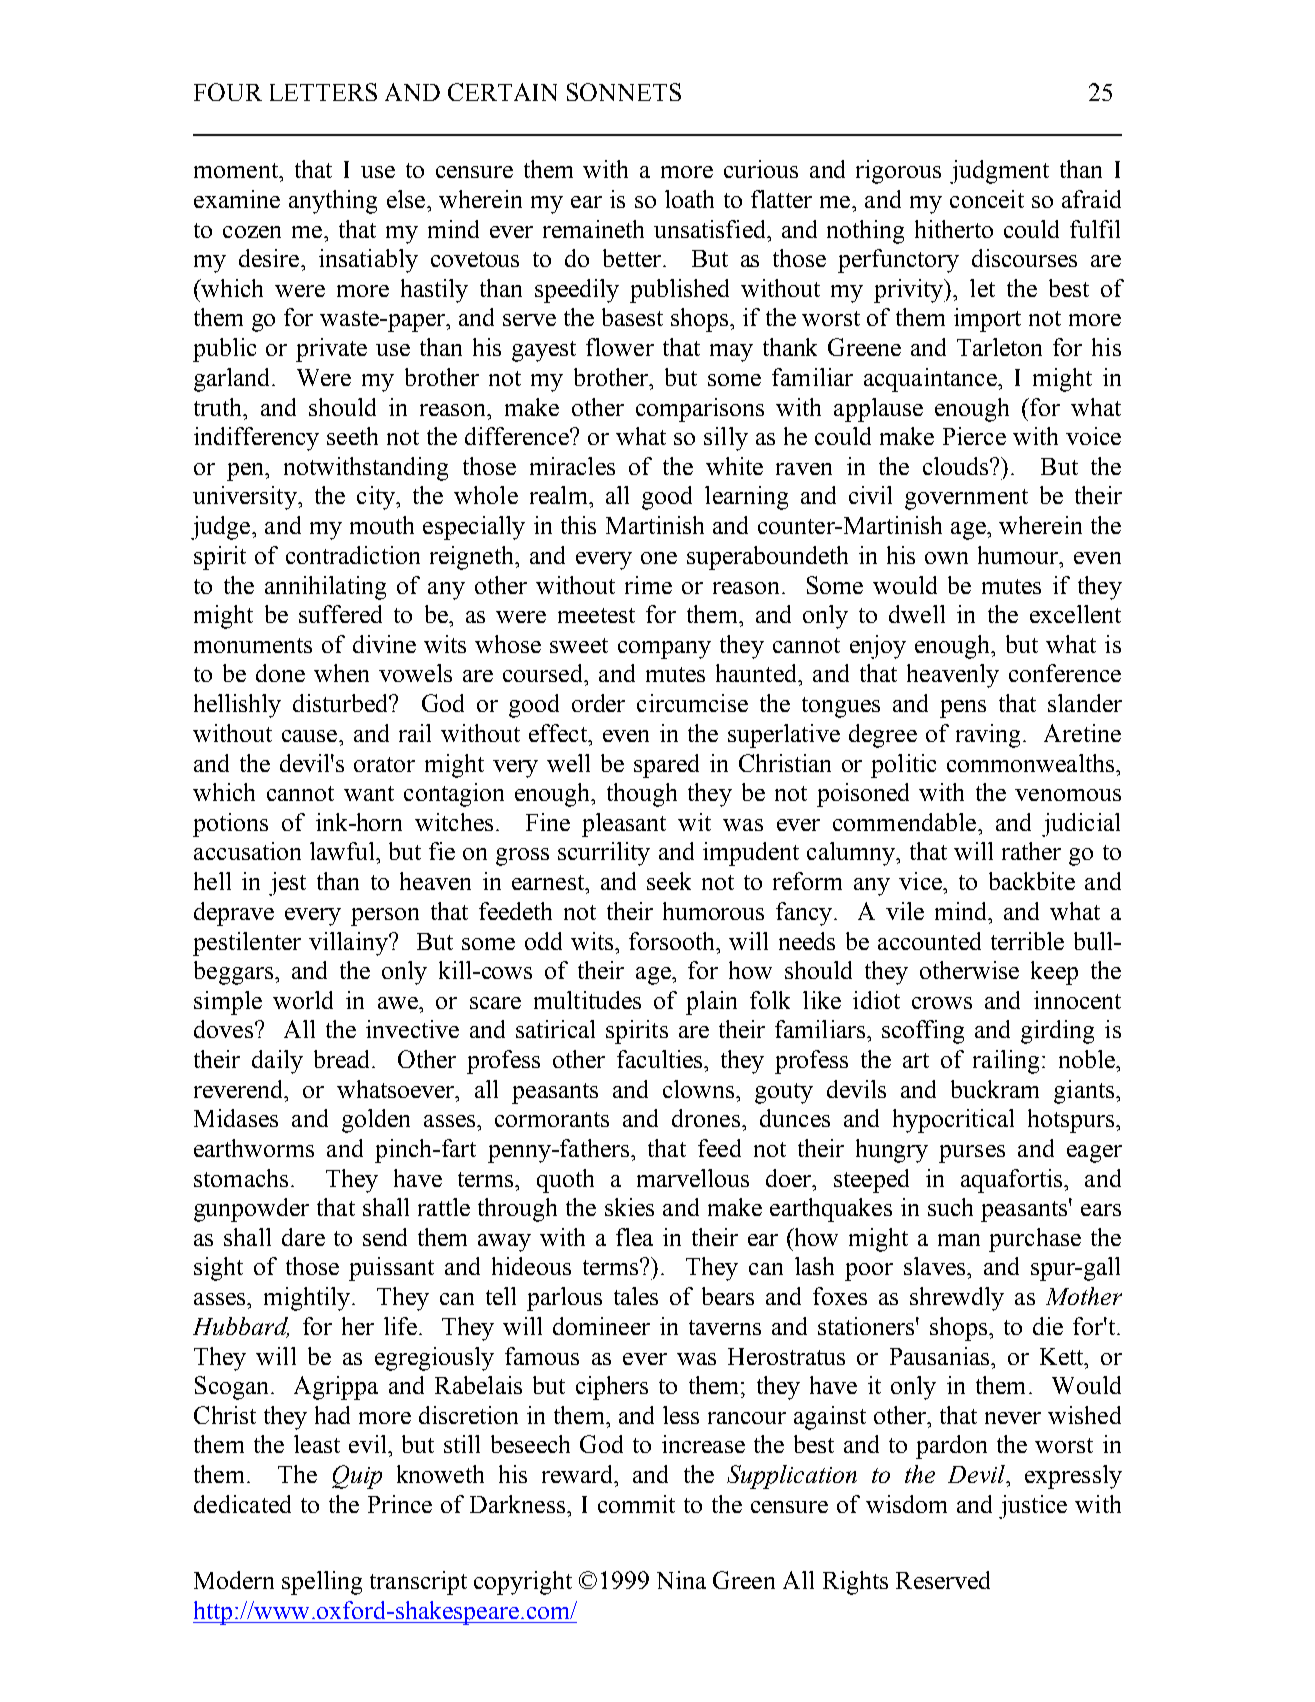 The width and height of the image is (1315, 1702). What do you see at coordinates (636, 1504) in the image?
I see `commit` at bounding box center [636, 1504].
